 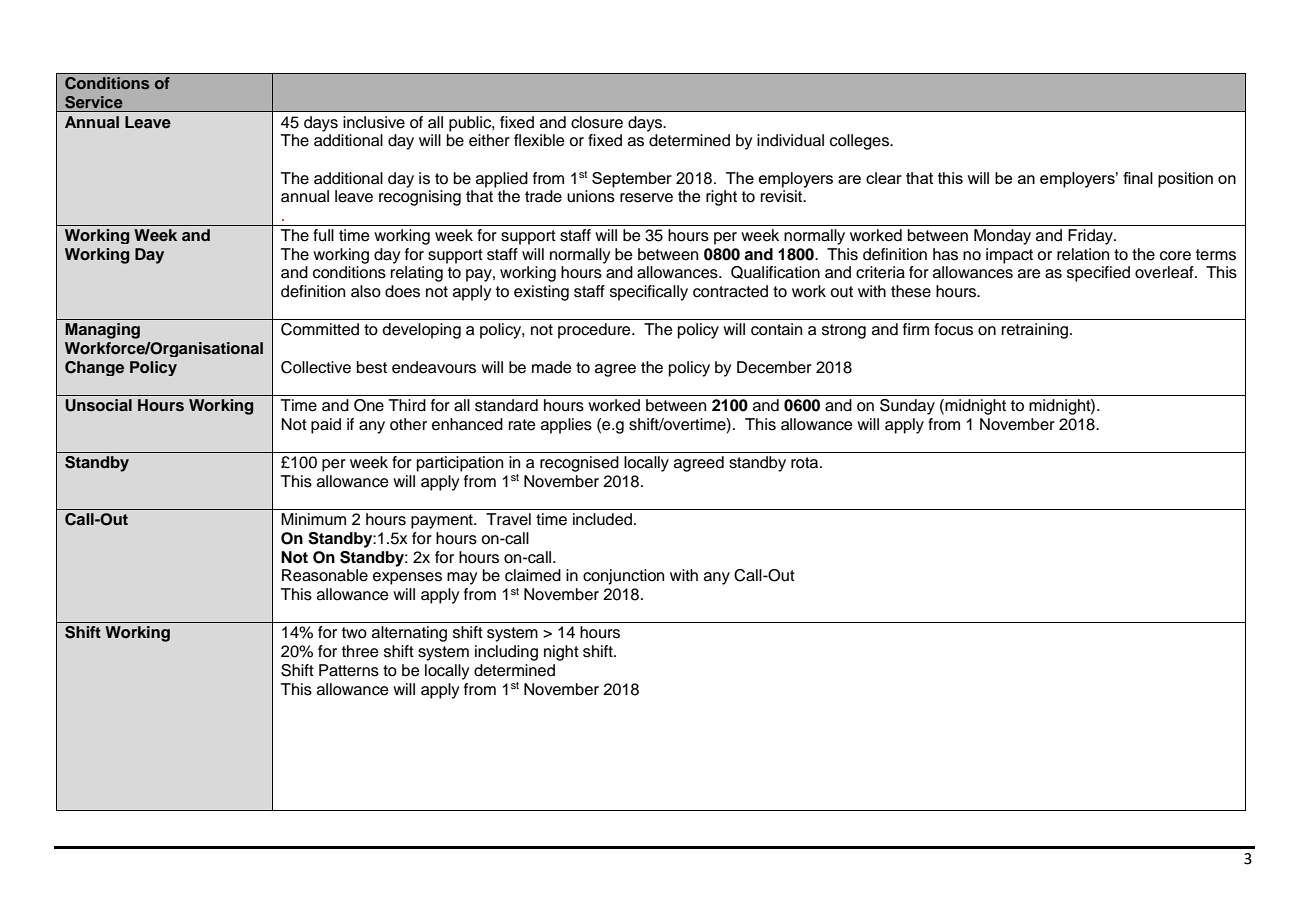 I want to click on relation, so click(x=1083, y=254).
